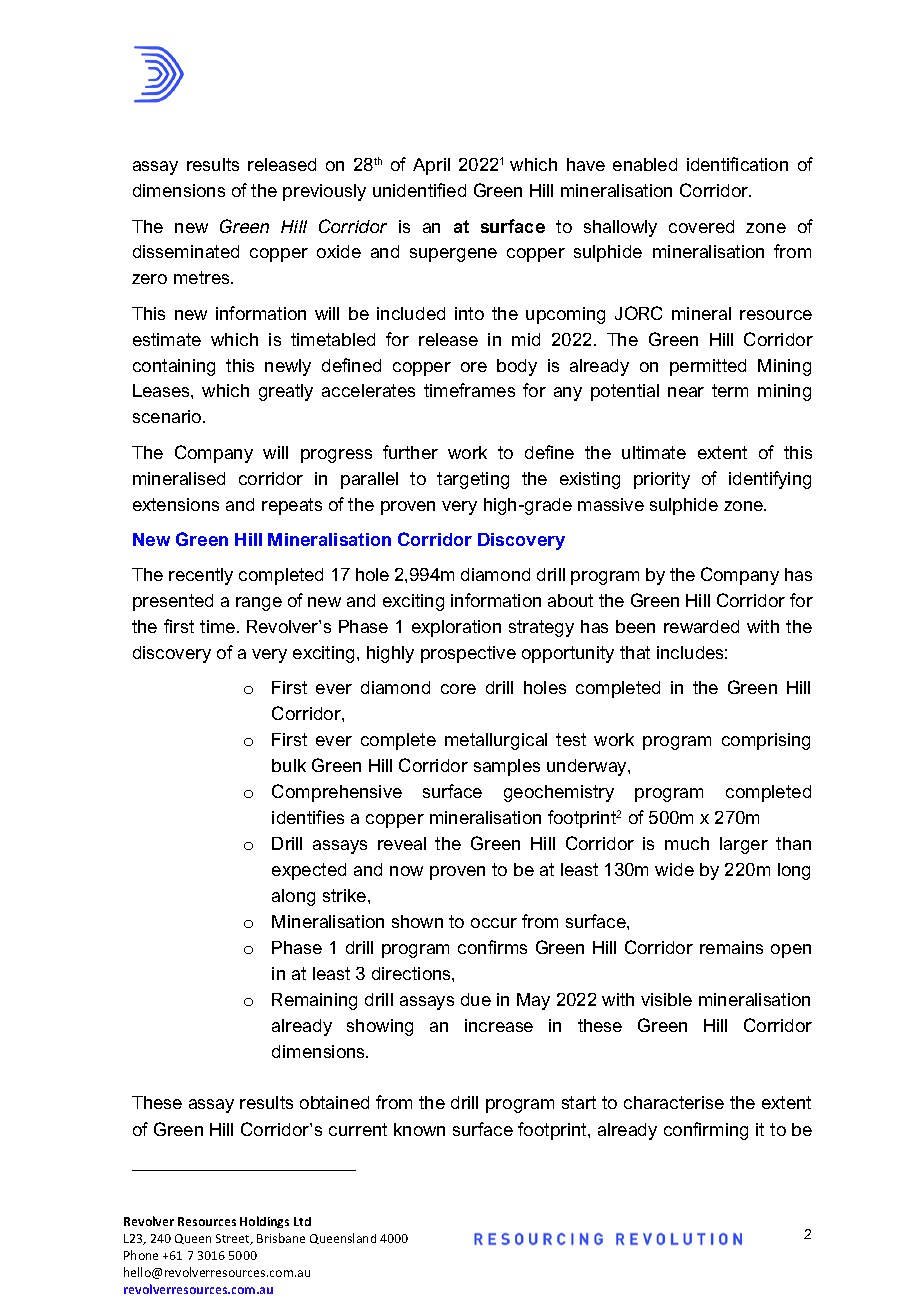 This screenshot has height=1309, width=924. Describe the element at coordinates (476, 999) in the screenshot. I see `due` at that location.
